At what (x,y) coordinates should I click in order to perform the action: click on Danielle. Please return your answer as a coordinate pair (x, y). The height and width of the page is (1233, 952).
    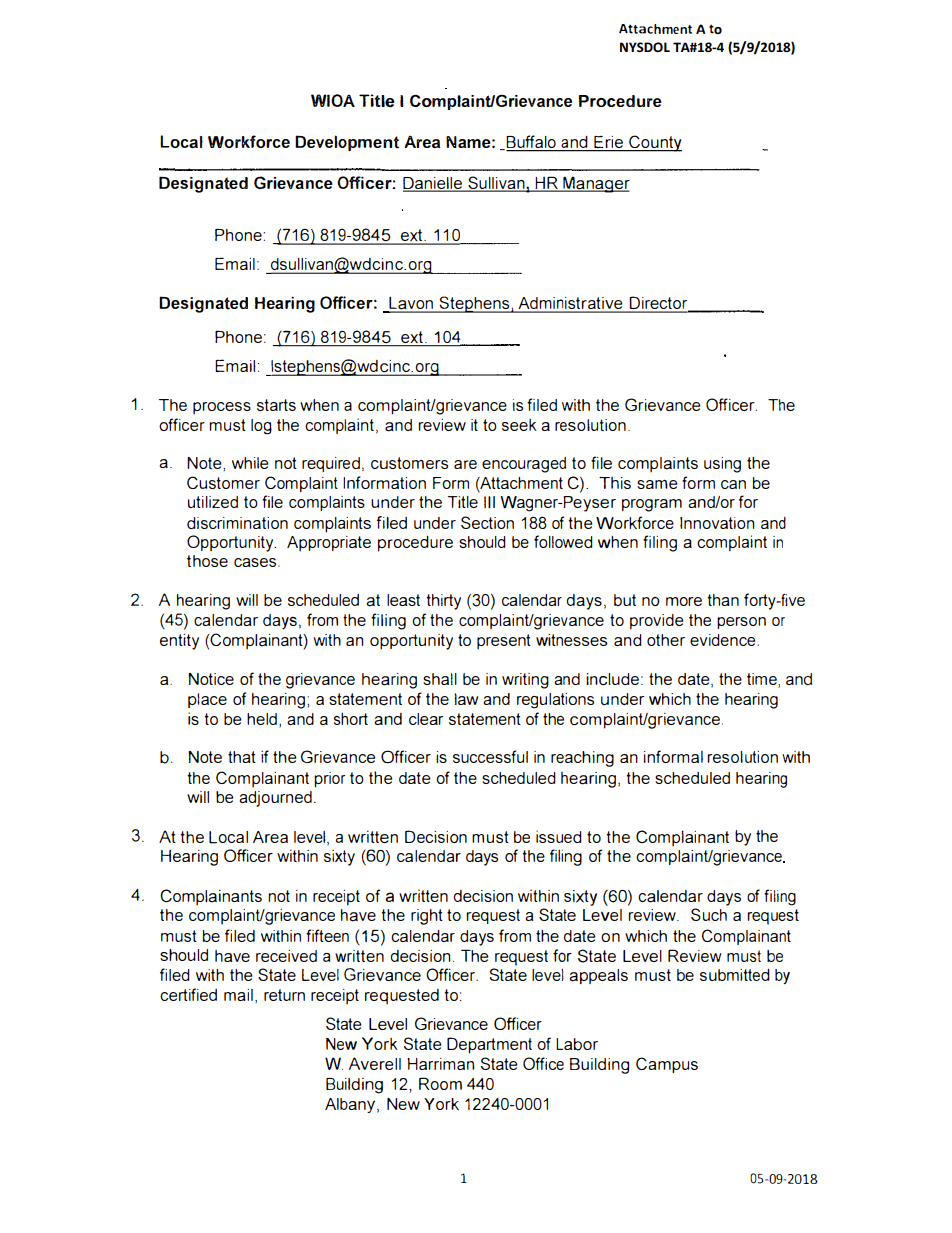
    Looking at the image, I should click on (433, 184).
